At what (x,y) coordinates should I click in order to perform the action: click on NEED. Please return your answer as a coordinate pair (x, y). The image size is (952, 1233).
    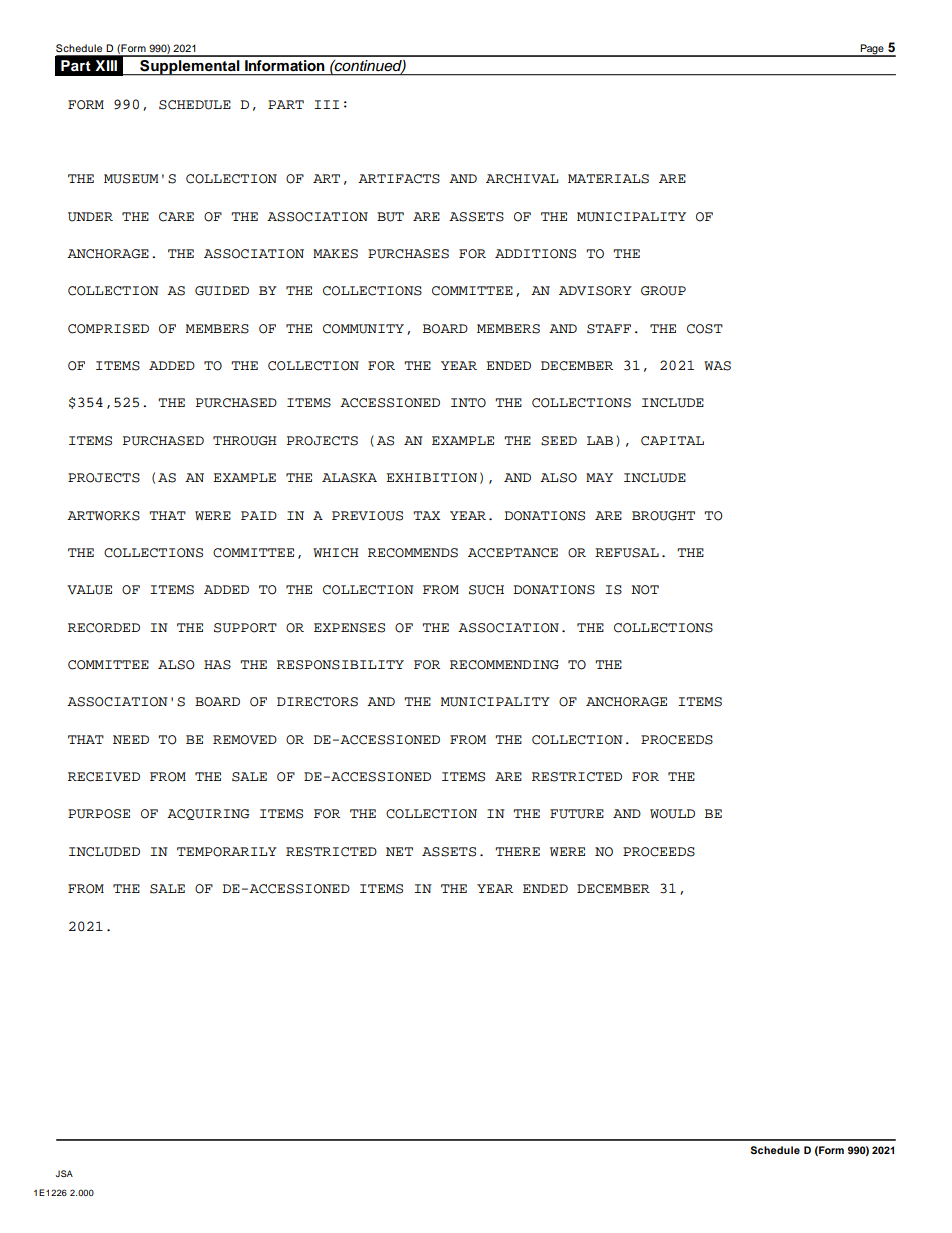
    Looking at the image, I should click on (131, 739).
